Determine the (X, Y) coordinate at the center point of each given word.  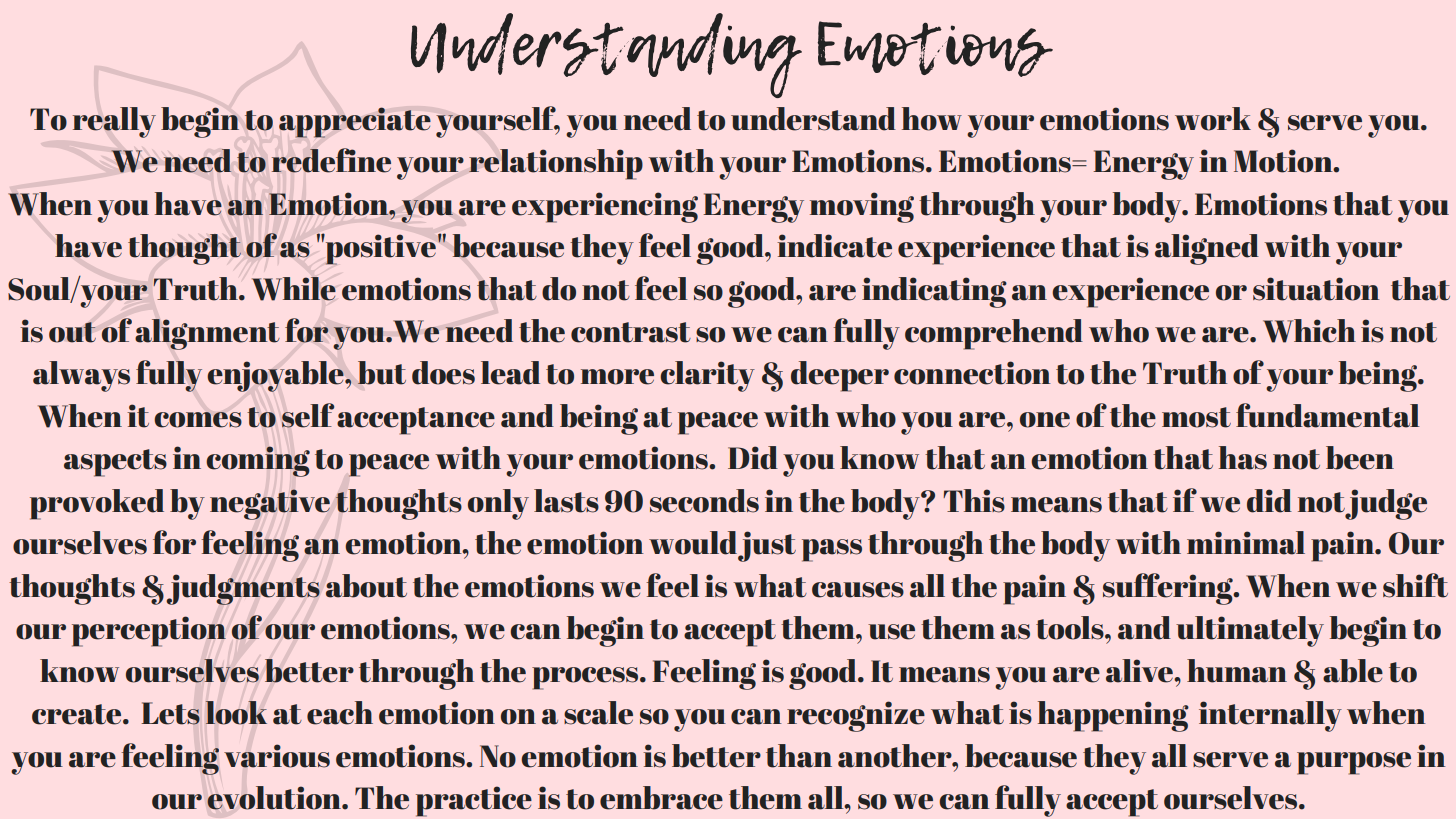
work (1213, 119)
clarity (707, 376)
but (382, 373)
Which (1309, 331)
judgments (243, 589)
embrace (661, 798)
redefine (331, 160)
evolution (275, 798)
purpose (1354, 763)
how (932, 119)
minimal (1246, 543)
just (767, 546)
